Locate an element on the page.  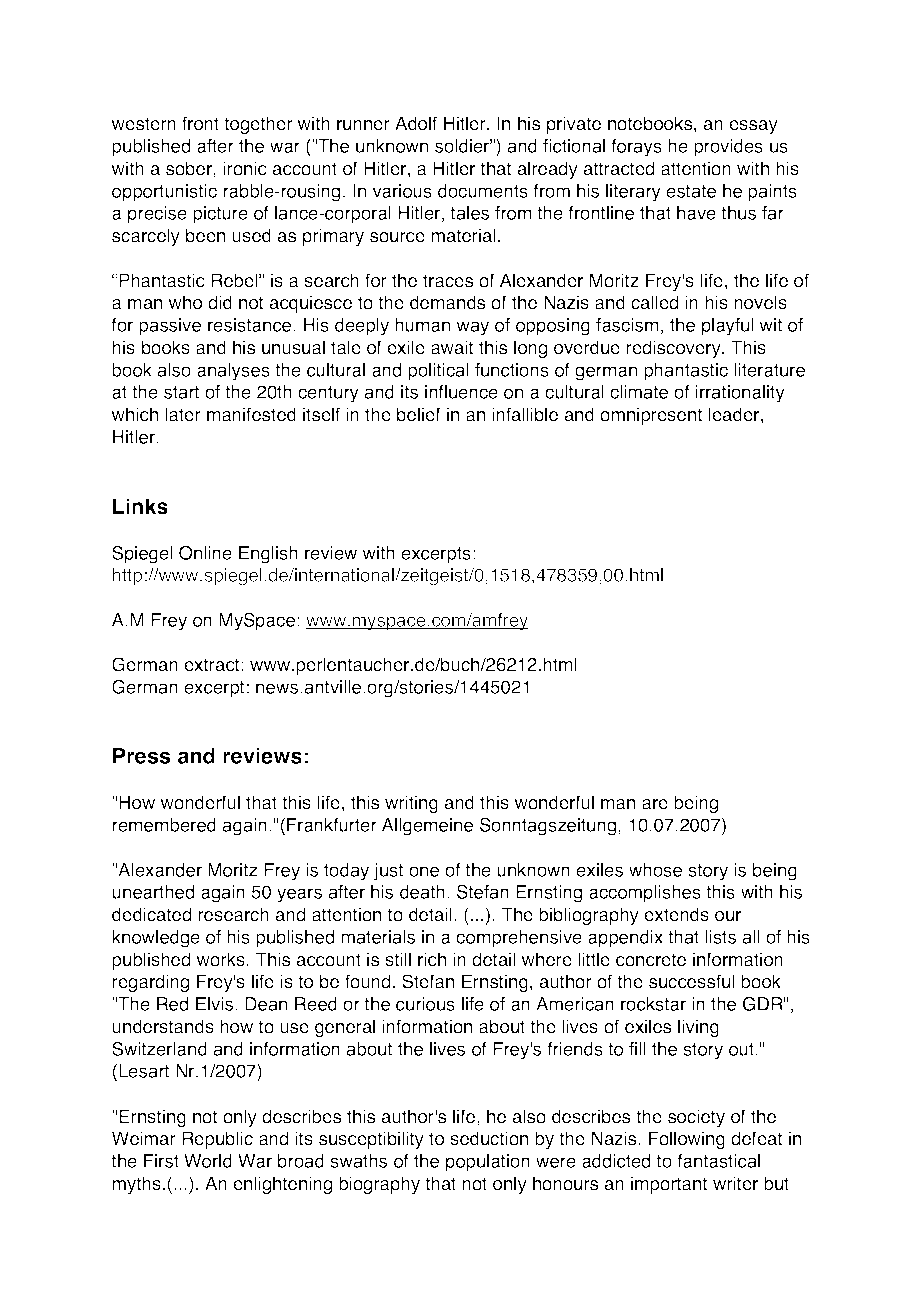
Online is located at coordinates (205, 553).
